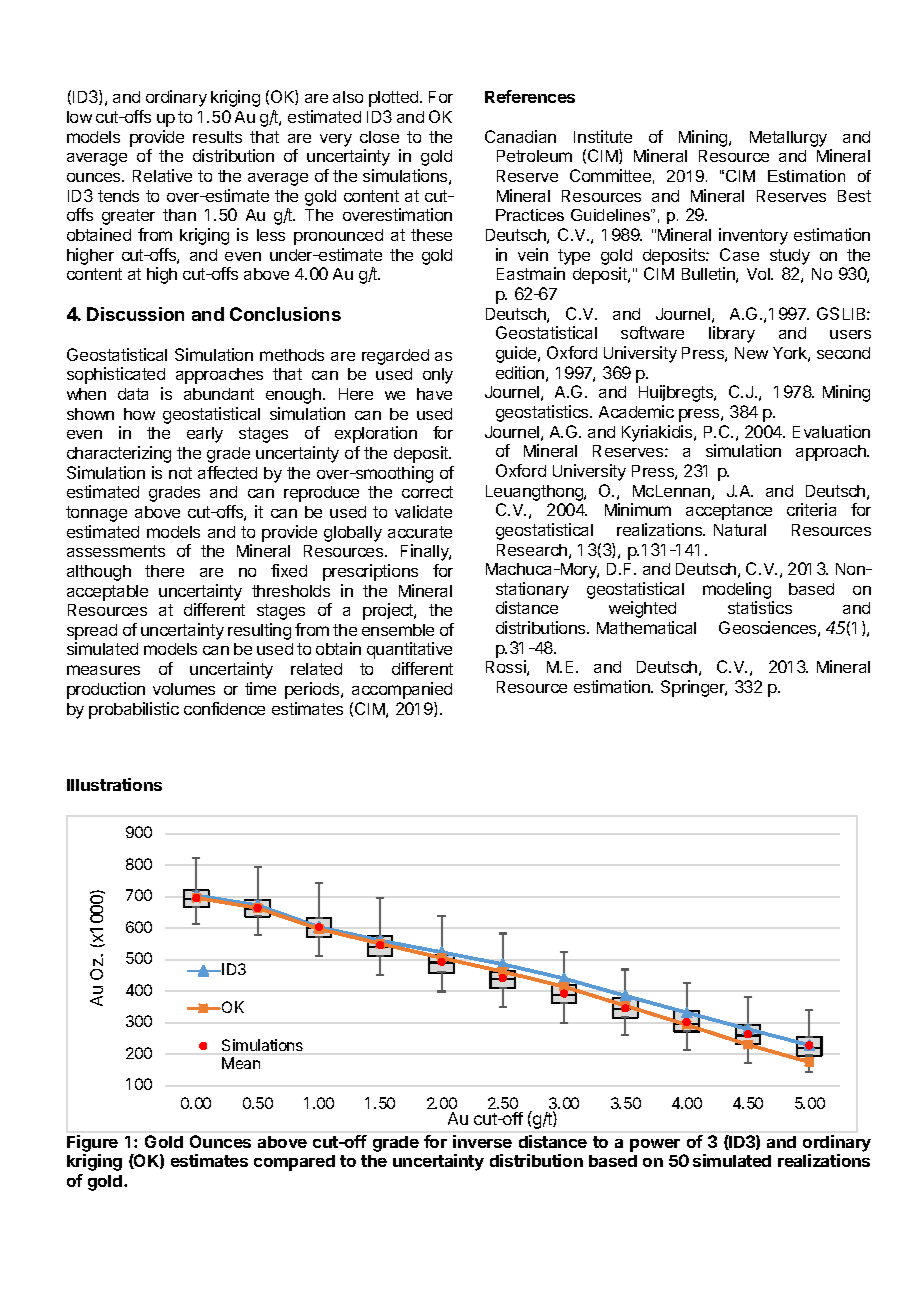  I want to click on power, so click(655, 1145).
